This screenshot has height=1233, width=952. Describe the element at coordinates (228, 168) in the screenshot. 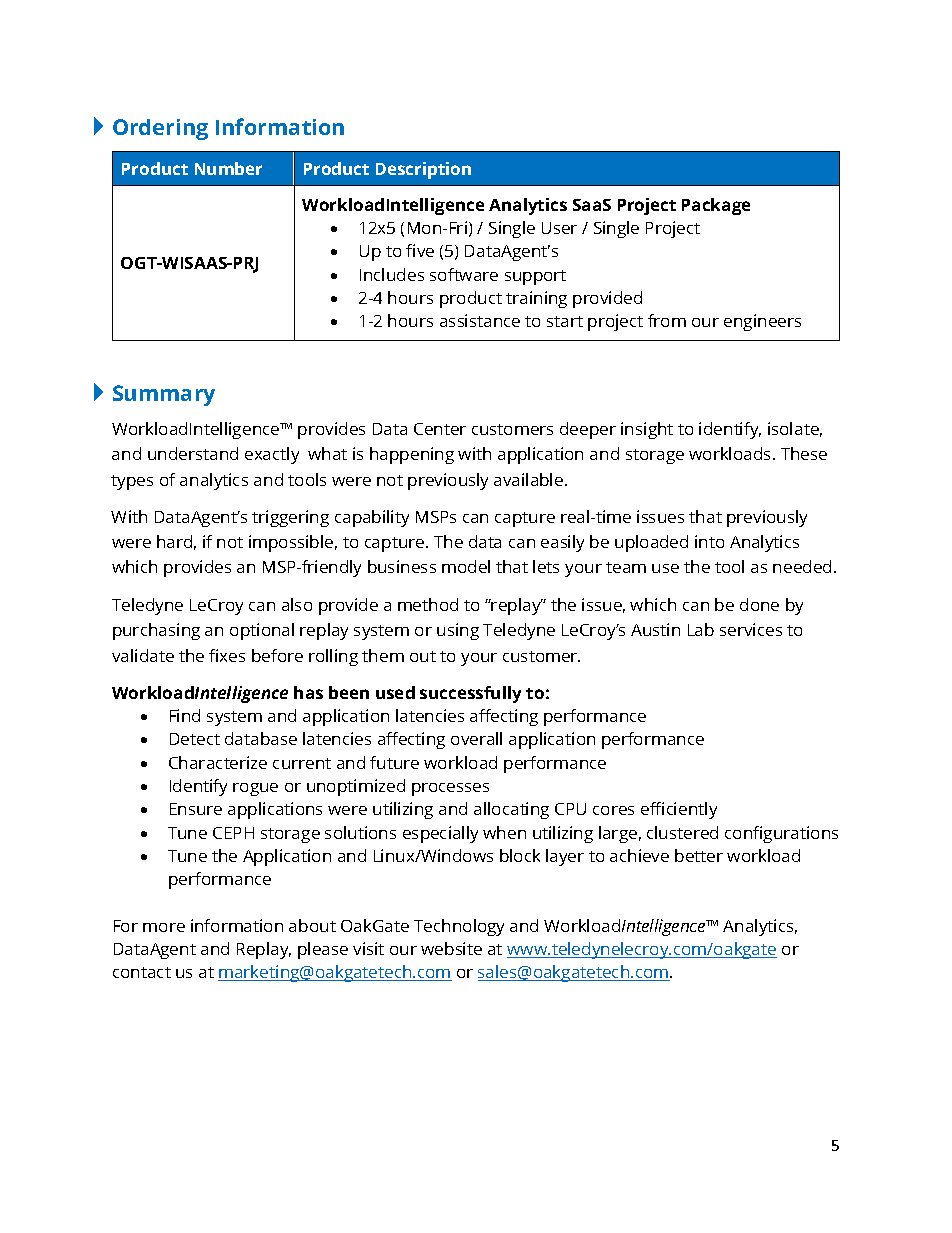

I see `Number` at that location.
